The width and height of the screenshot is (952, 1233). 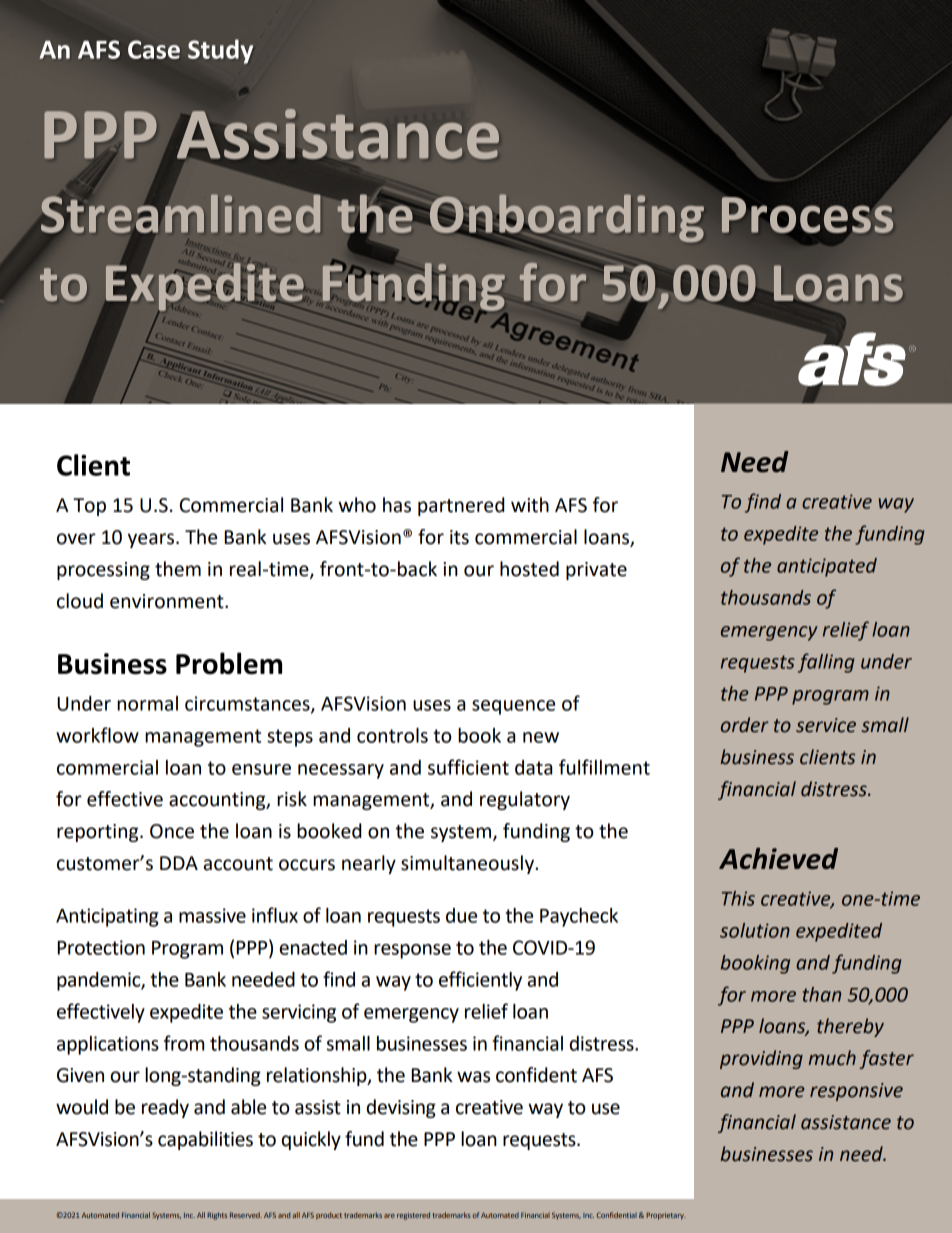 What do you see at coordinates (529, 569) in the screenshot?
I see `hosted` at bounding box center [529, 569].
